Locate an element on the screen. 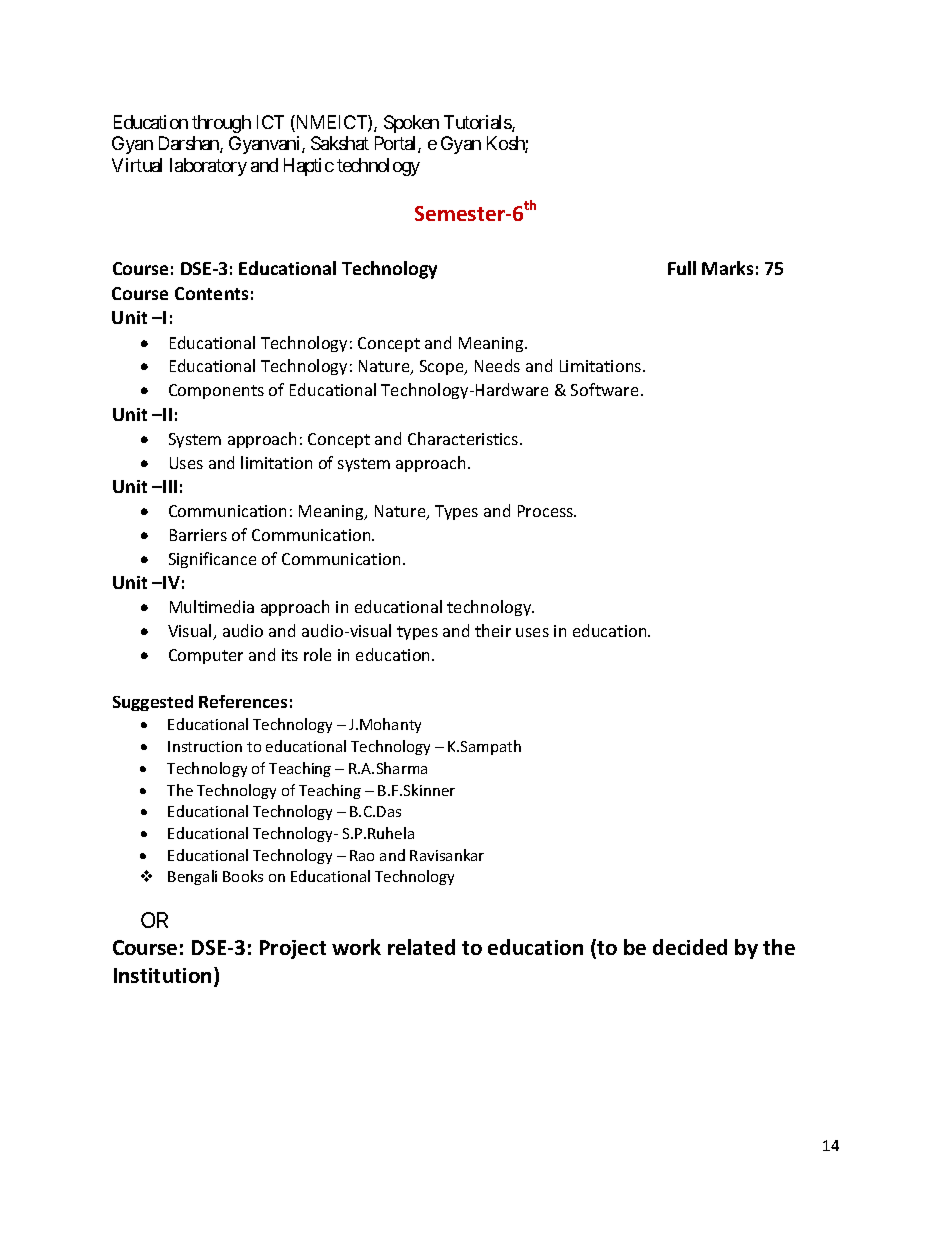 This screenshot has height=1233, width=952. Institution is located at coordinates (162, 975).
